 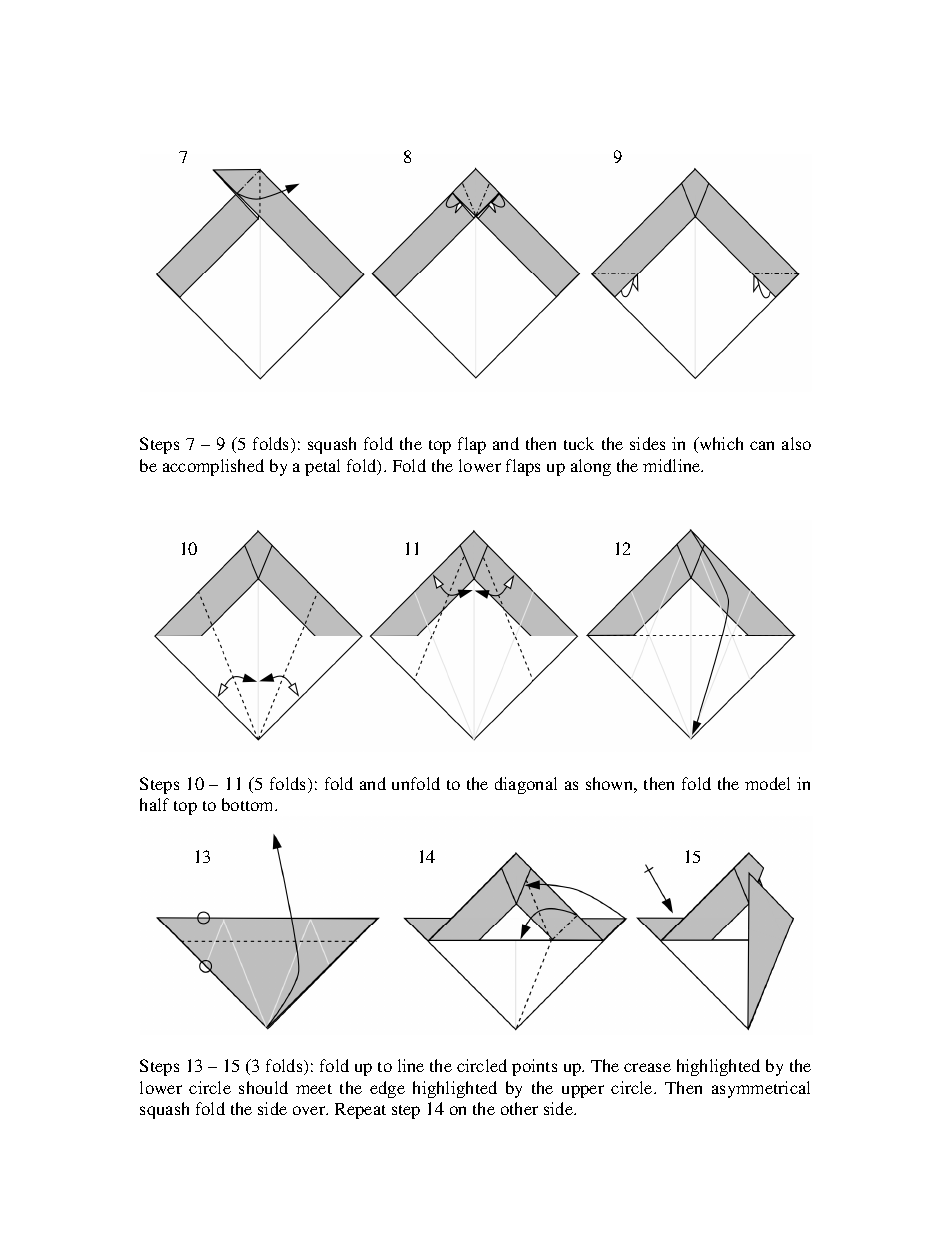 I want to click on other, so click(x=519, y=1108).
